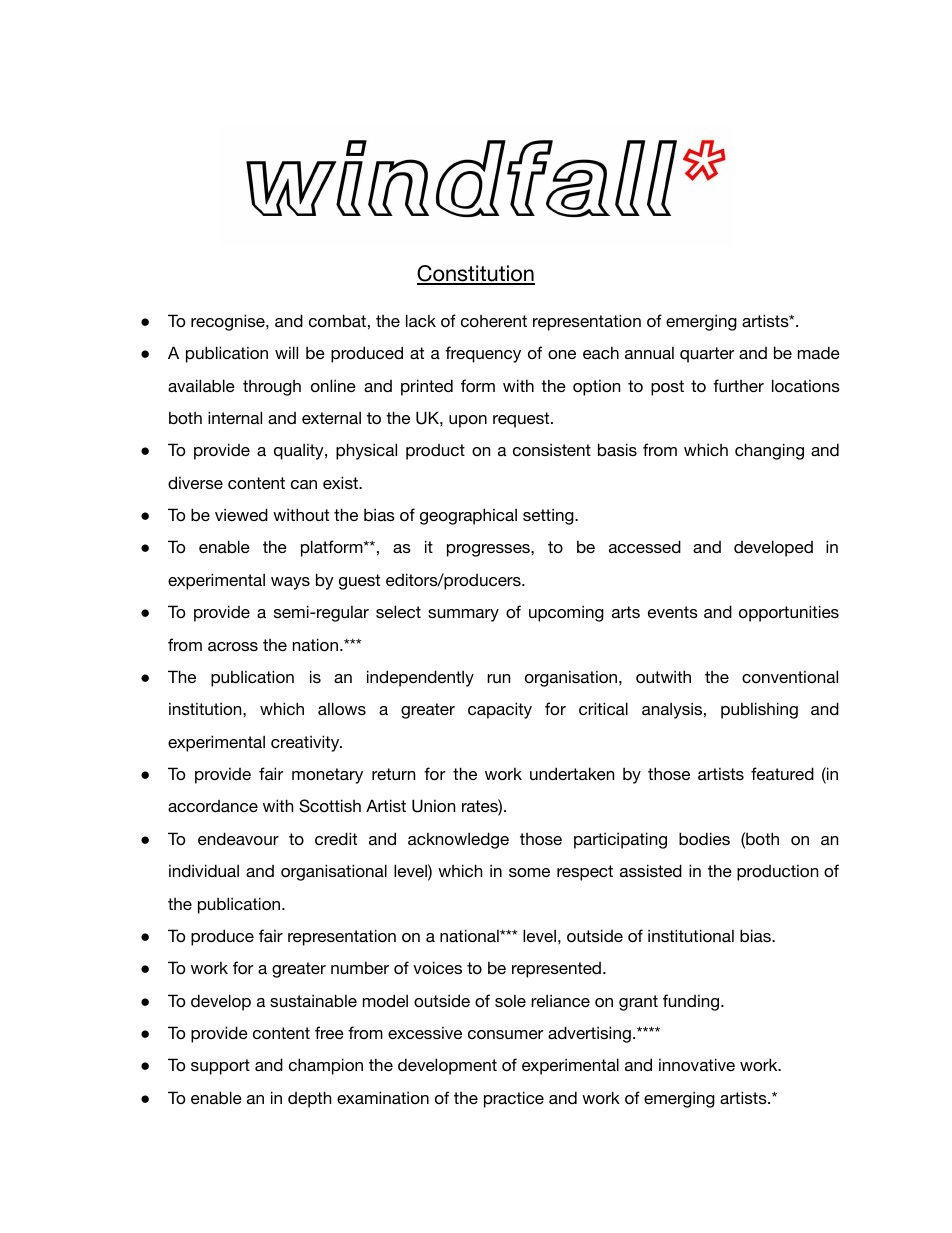 Image resolution: width=952 pixels, height=1233 pixels. I want to click on bodies, so click(704, 838).
